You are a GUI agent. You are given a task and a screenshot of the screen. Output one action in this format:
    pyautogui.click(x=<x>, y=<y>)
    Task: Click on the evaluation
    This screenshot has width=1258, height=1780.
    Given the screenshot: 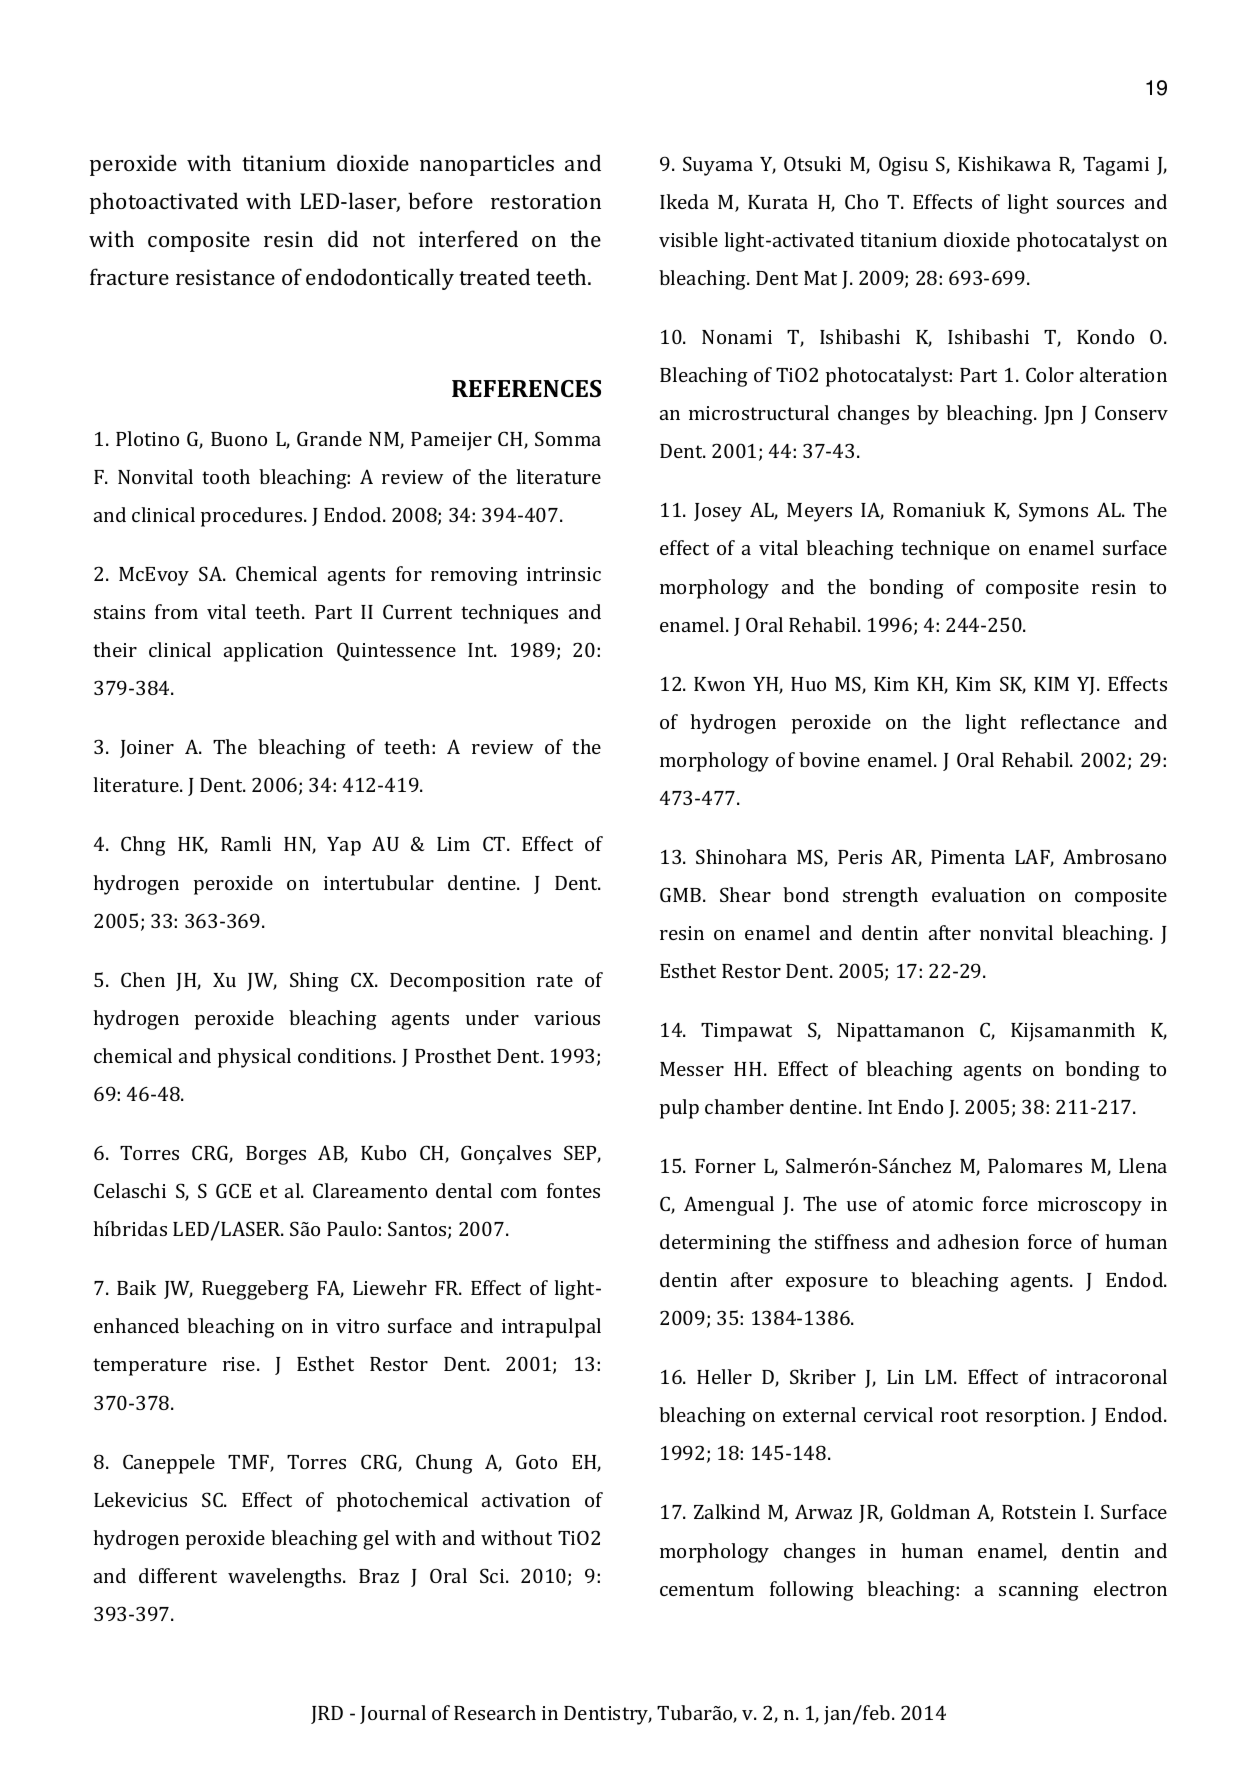 What is the action you would take?
    pyautogui.click(x=978, y=894)
